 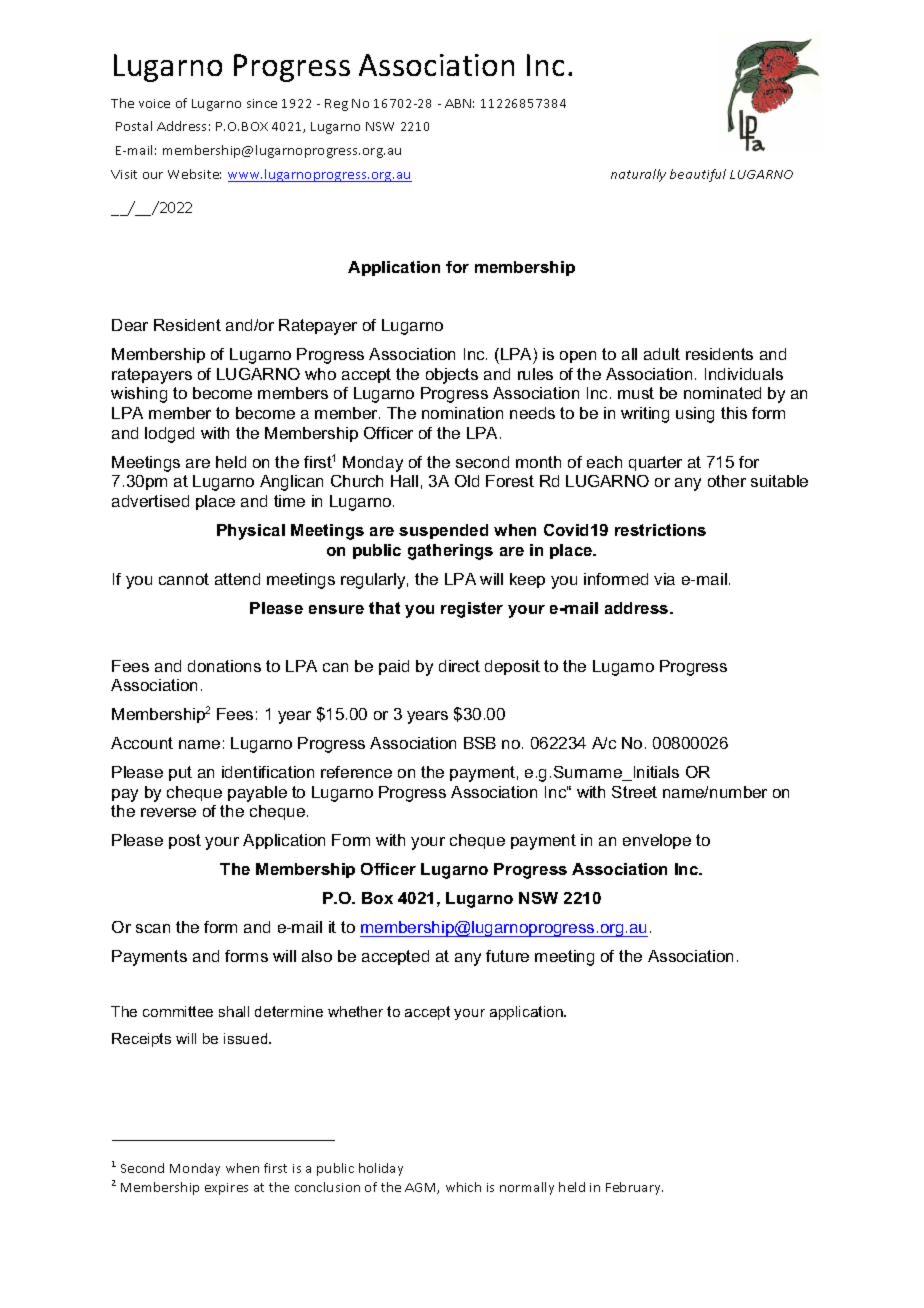 I want to click on beautiful, so click(x=698, y=175).
